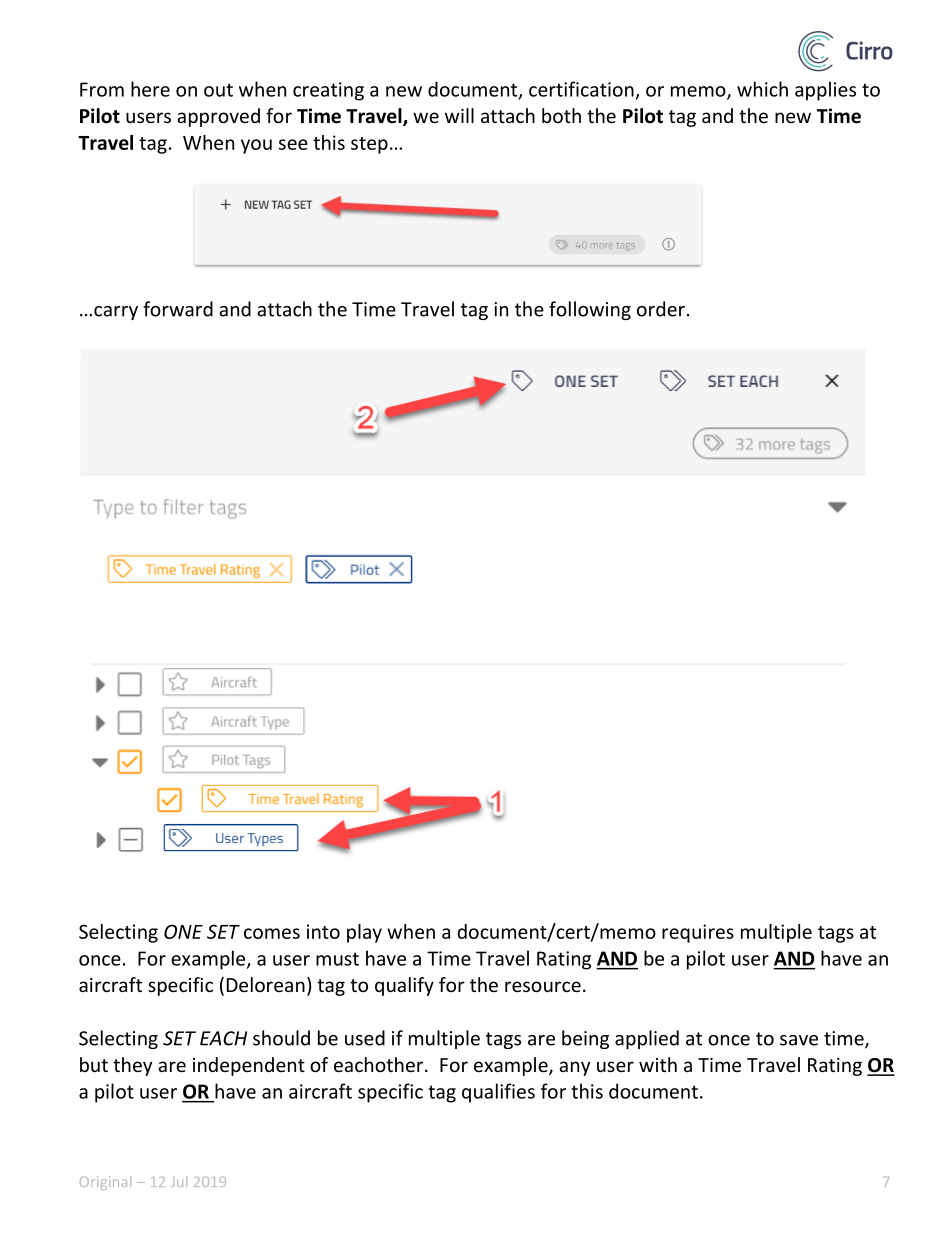 The width and height of the document is (952, 1233). Describe the element at coordinates (590, 310) in the document. I see `following` at that location.
